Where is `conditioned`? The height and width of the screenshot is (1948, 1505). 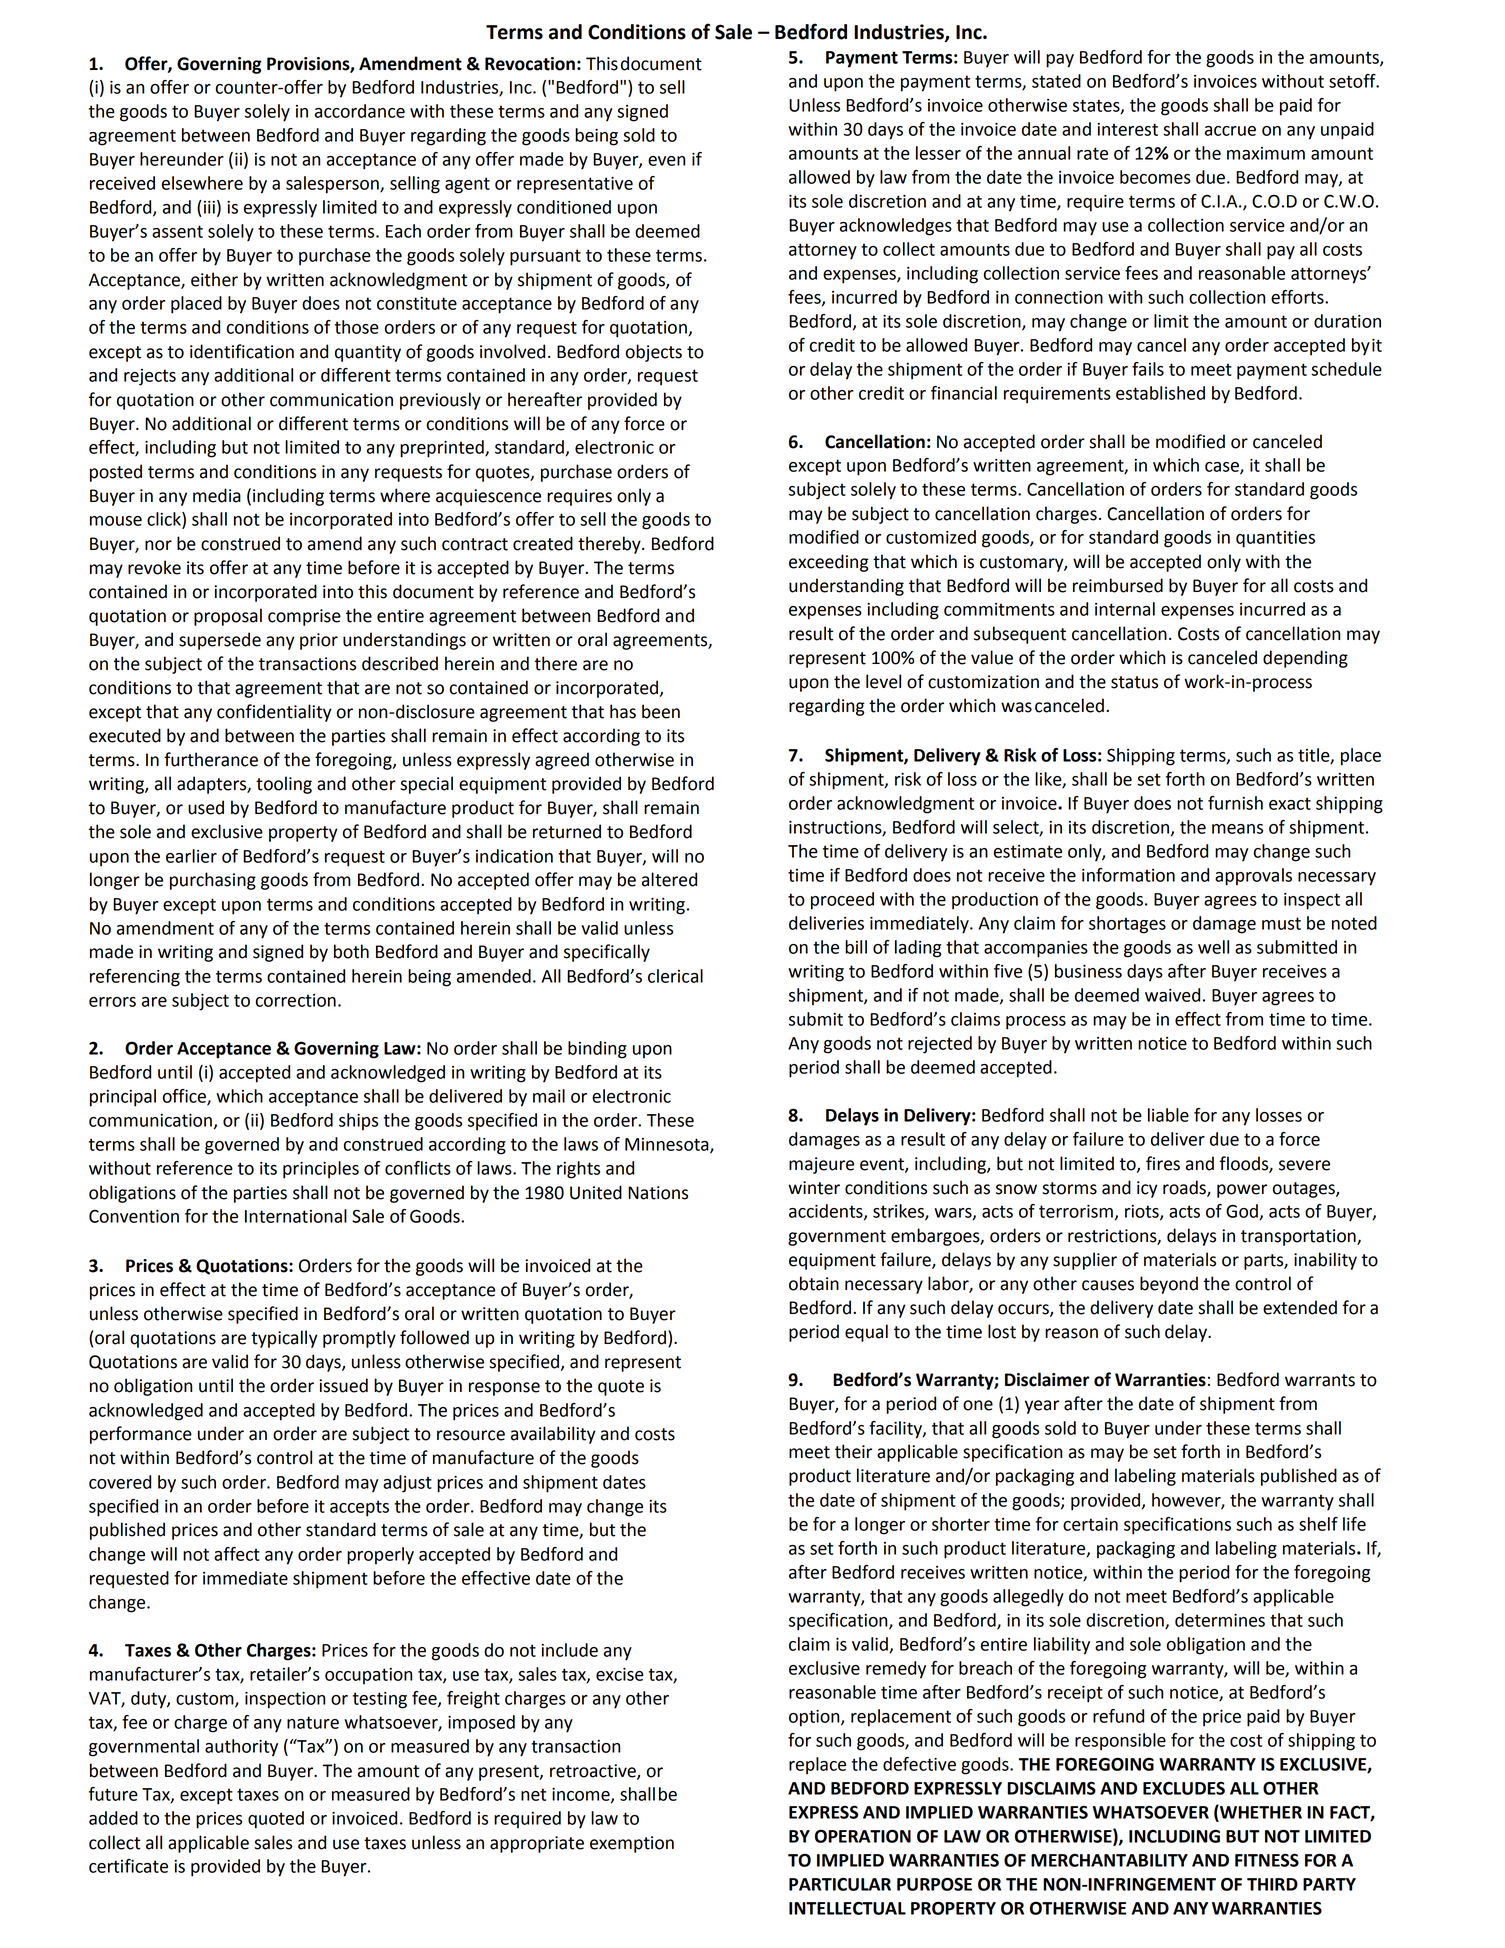
conditioned is located at coordinates (564, 207).
